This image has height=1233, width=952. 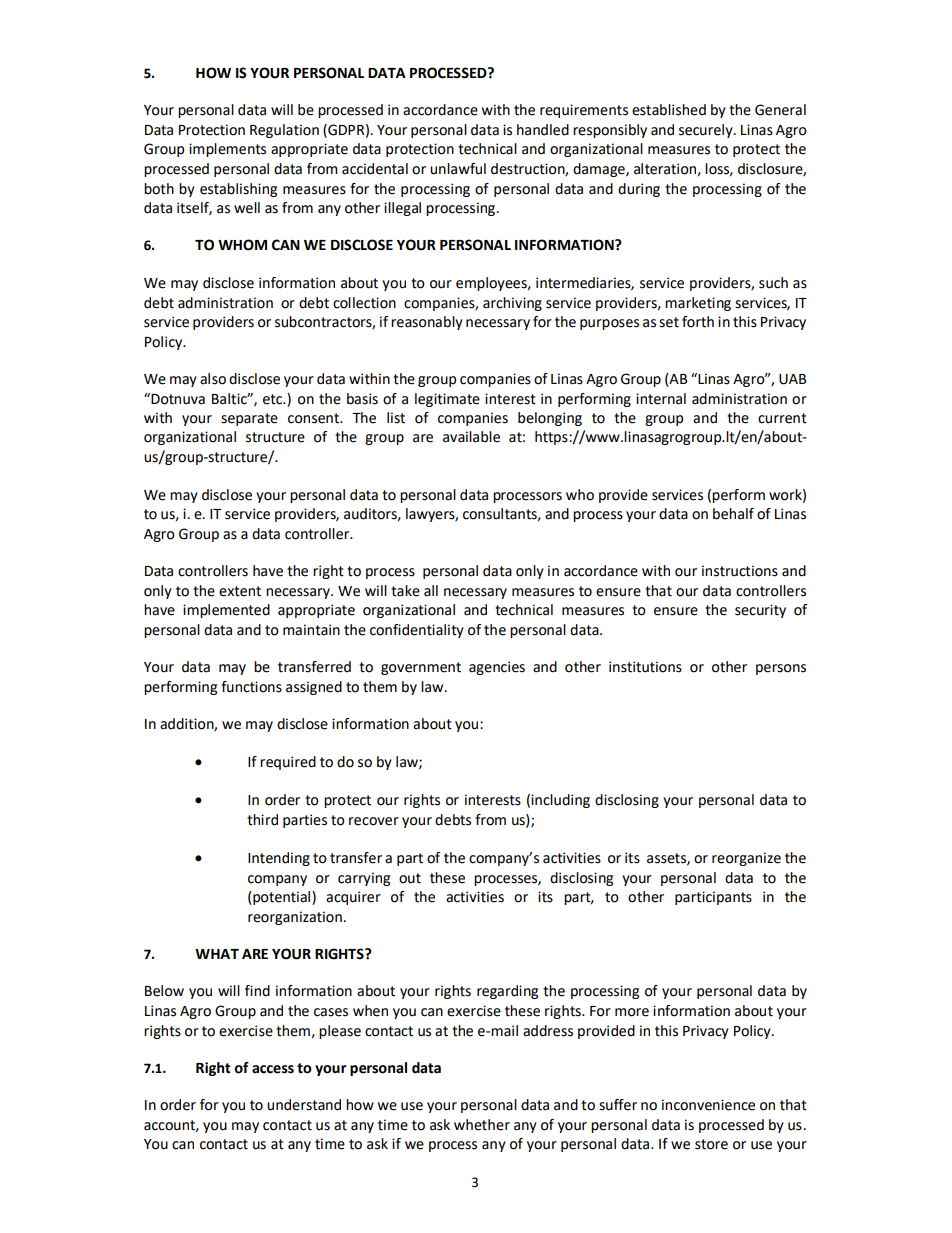 What do you see at coordinates (249, 419) in the image?
I see `separate` at bounding box center [249, 419].
